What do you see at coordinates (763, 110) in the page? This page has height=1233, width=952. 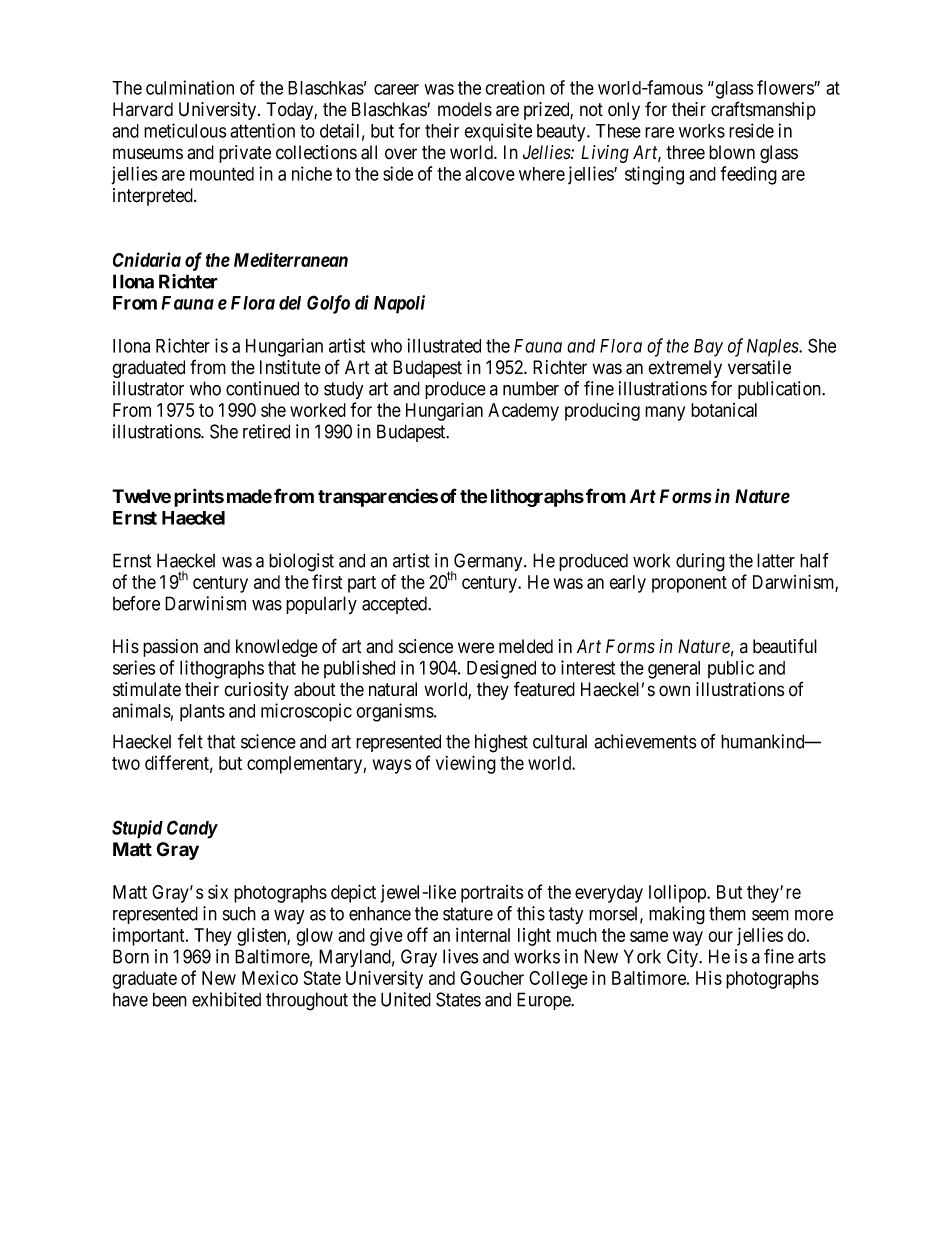 I see `craftsmanship` at bounding box center [763, 110].
